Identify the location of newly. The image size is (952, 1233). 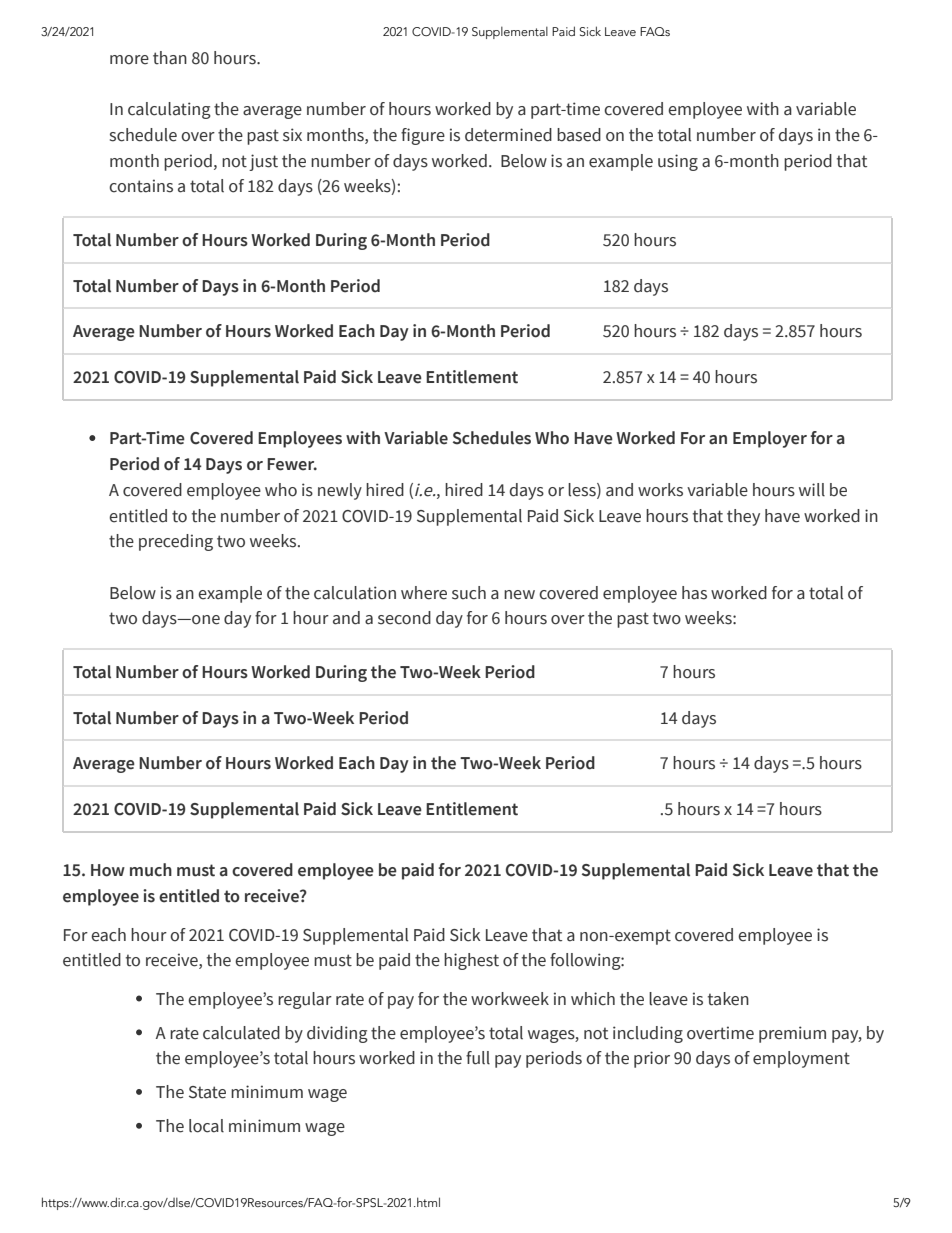
(340, 491).
